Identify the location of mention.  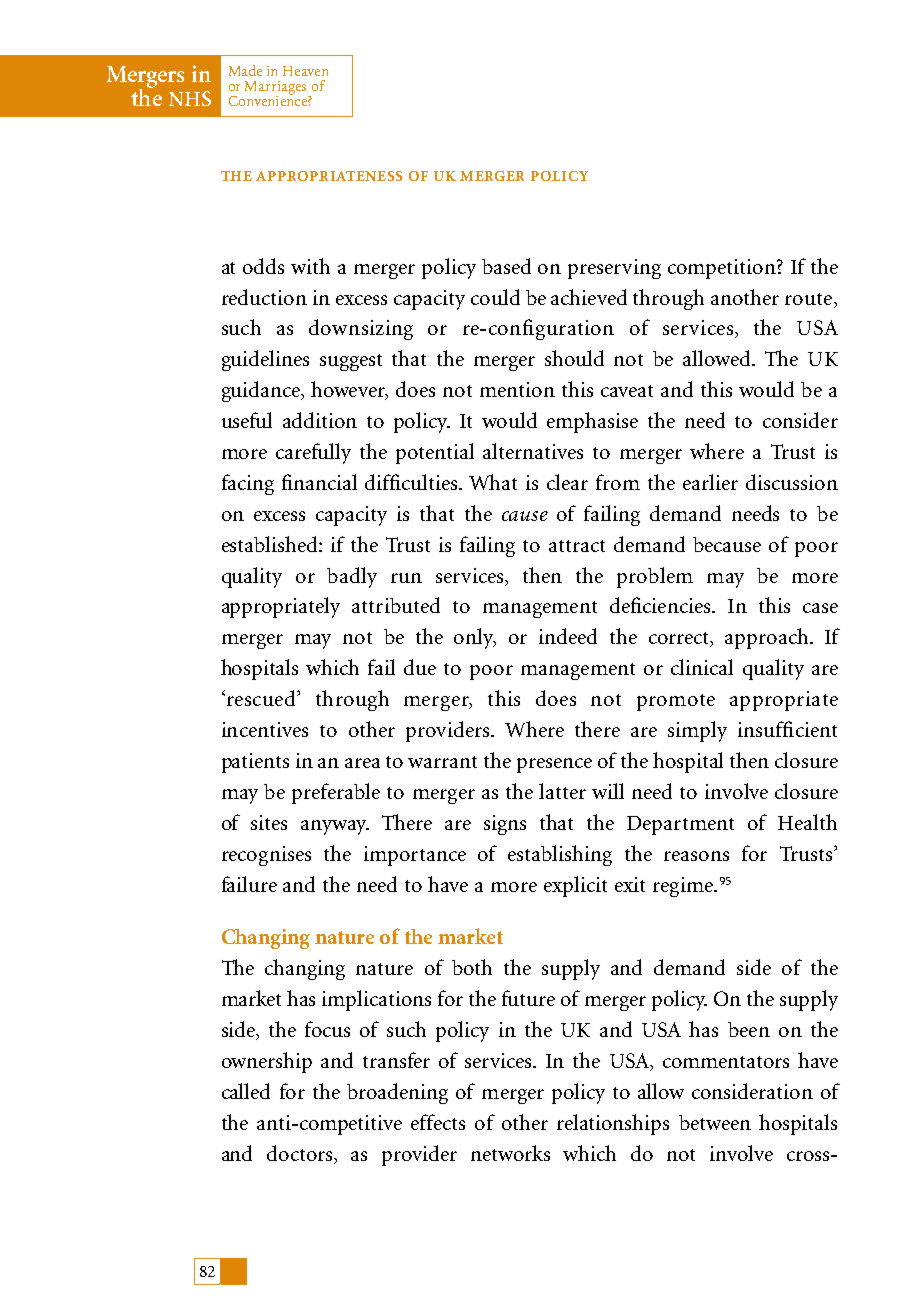
(517, 389).
